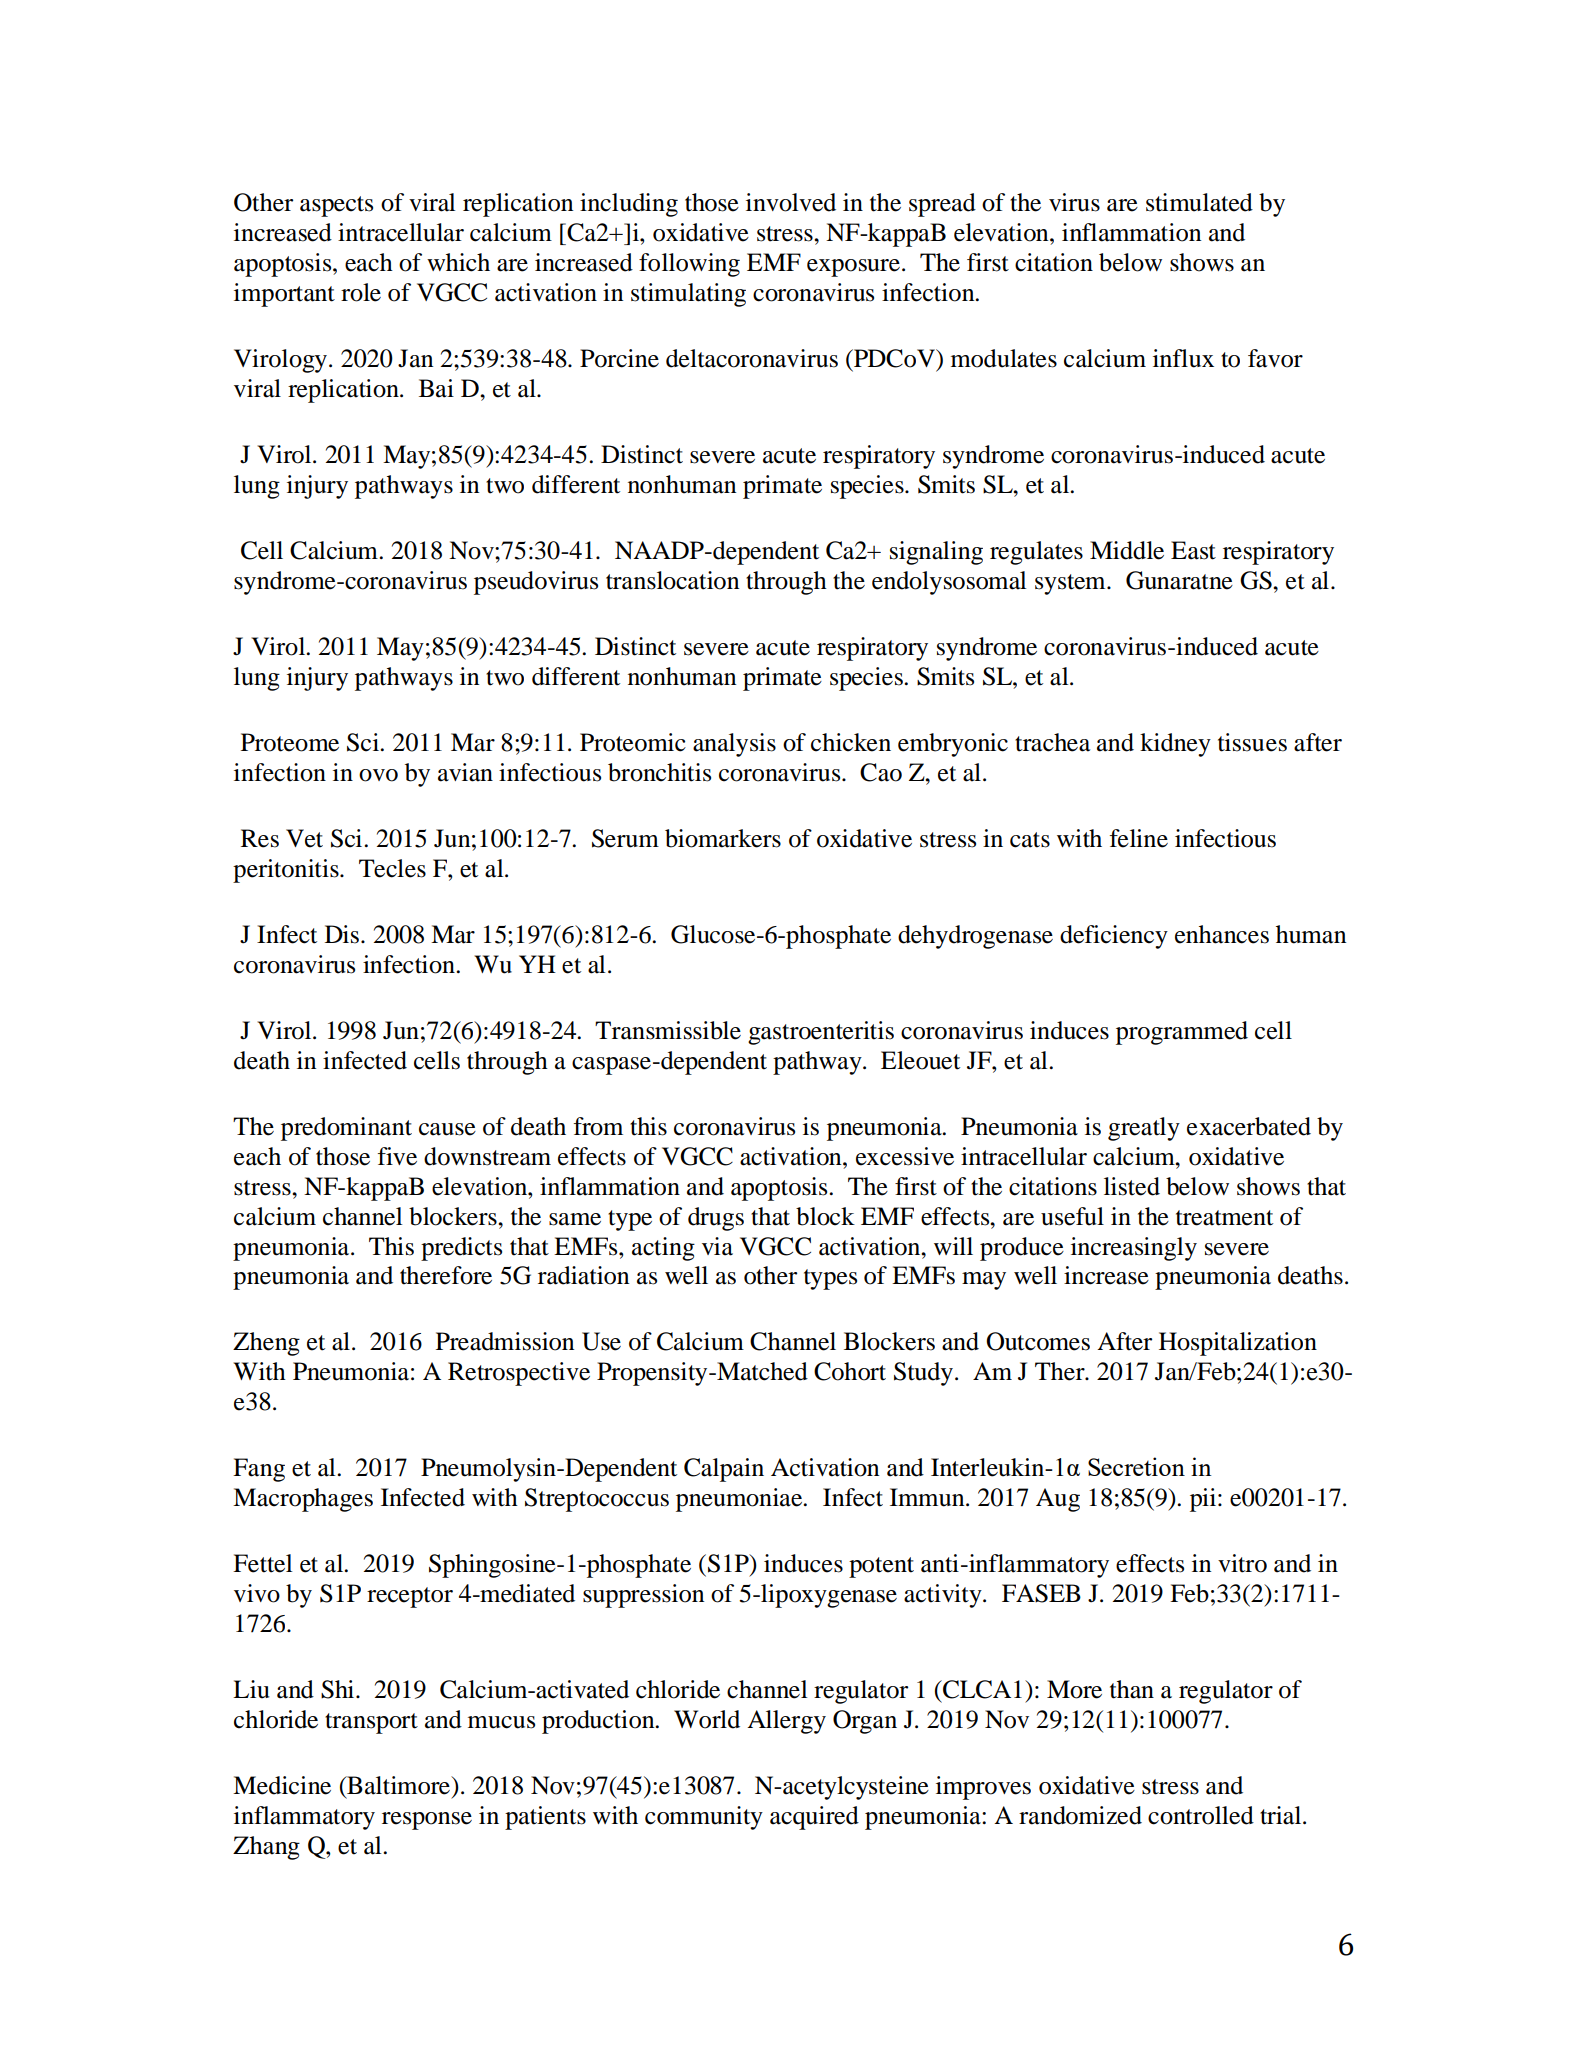  What do you see at coordinates (814, 1818) in the document?
I see `acquired` at bounding box center [814, 1818].
